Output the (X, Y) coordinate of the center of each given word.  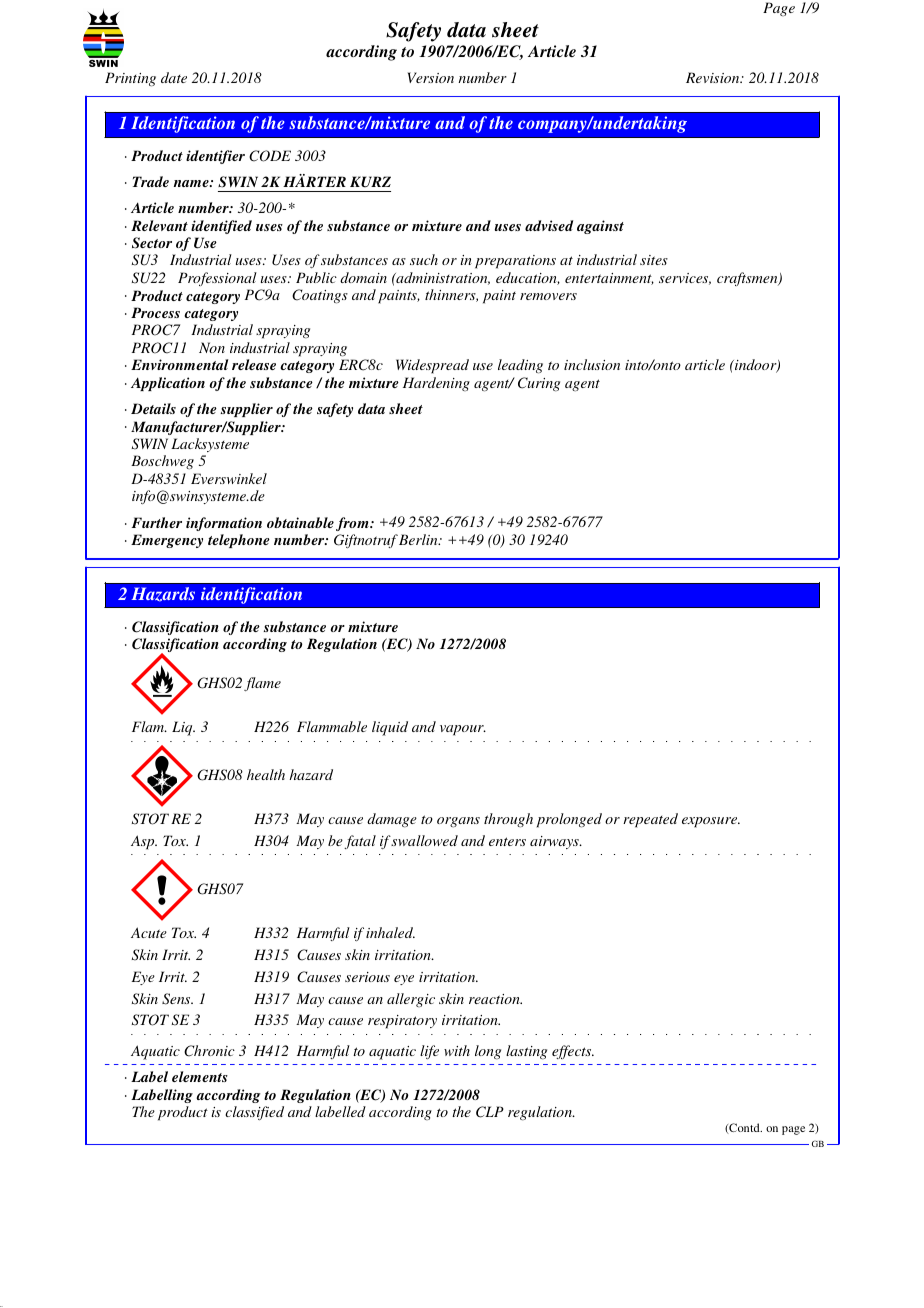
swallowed (424, 840)
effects (573, 1052)
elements (200, 1076)
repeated (650, 820)
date (174, 77)
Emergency (167, 541)
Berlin (419, 539)
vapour (463, 730)
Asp (144, 842)
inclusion (592, 364)
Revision (714, 77)
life (429, 1052)
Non (212, 347)
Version (431, 77)
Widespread (432, 366)
